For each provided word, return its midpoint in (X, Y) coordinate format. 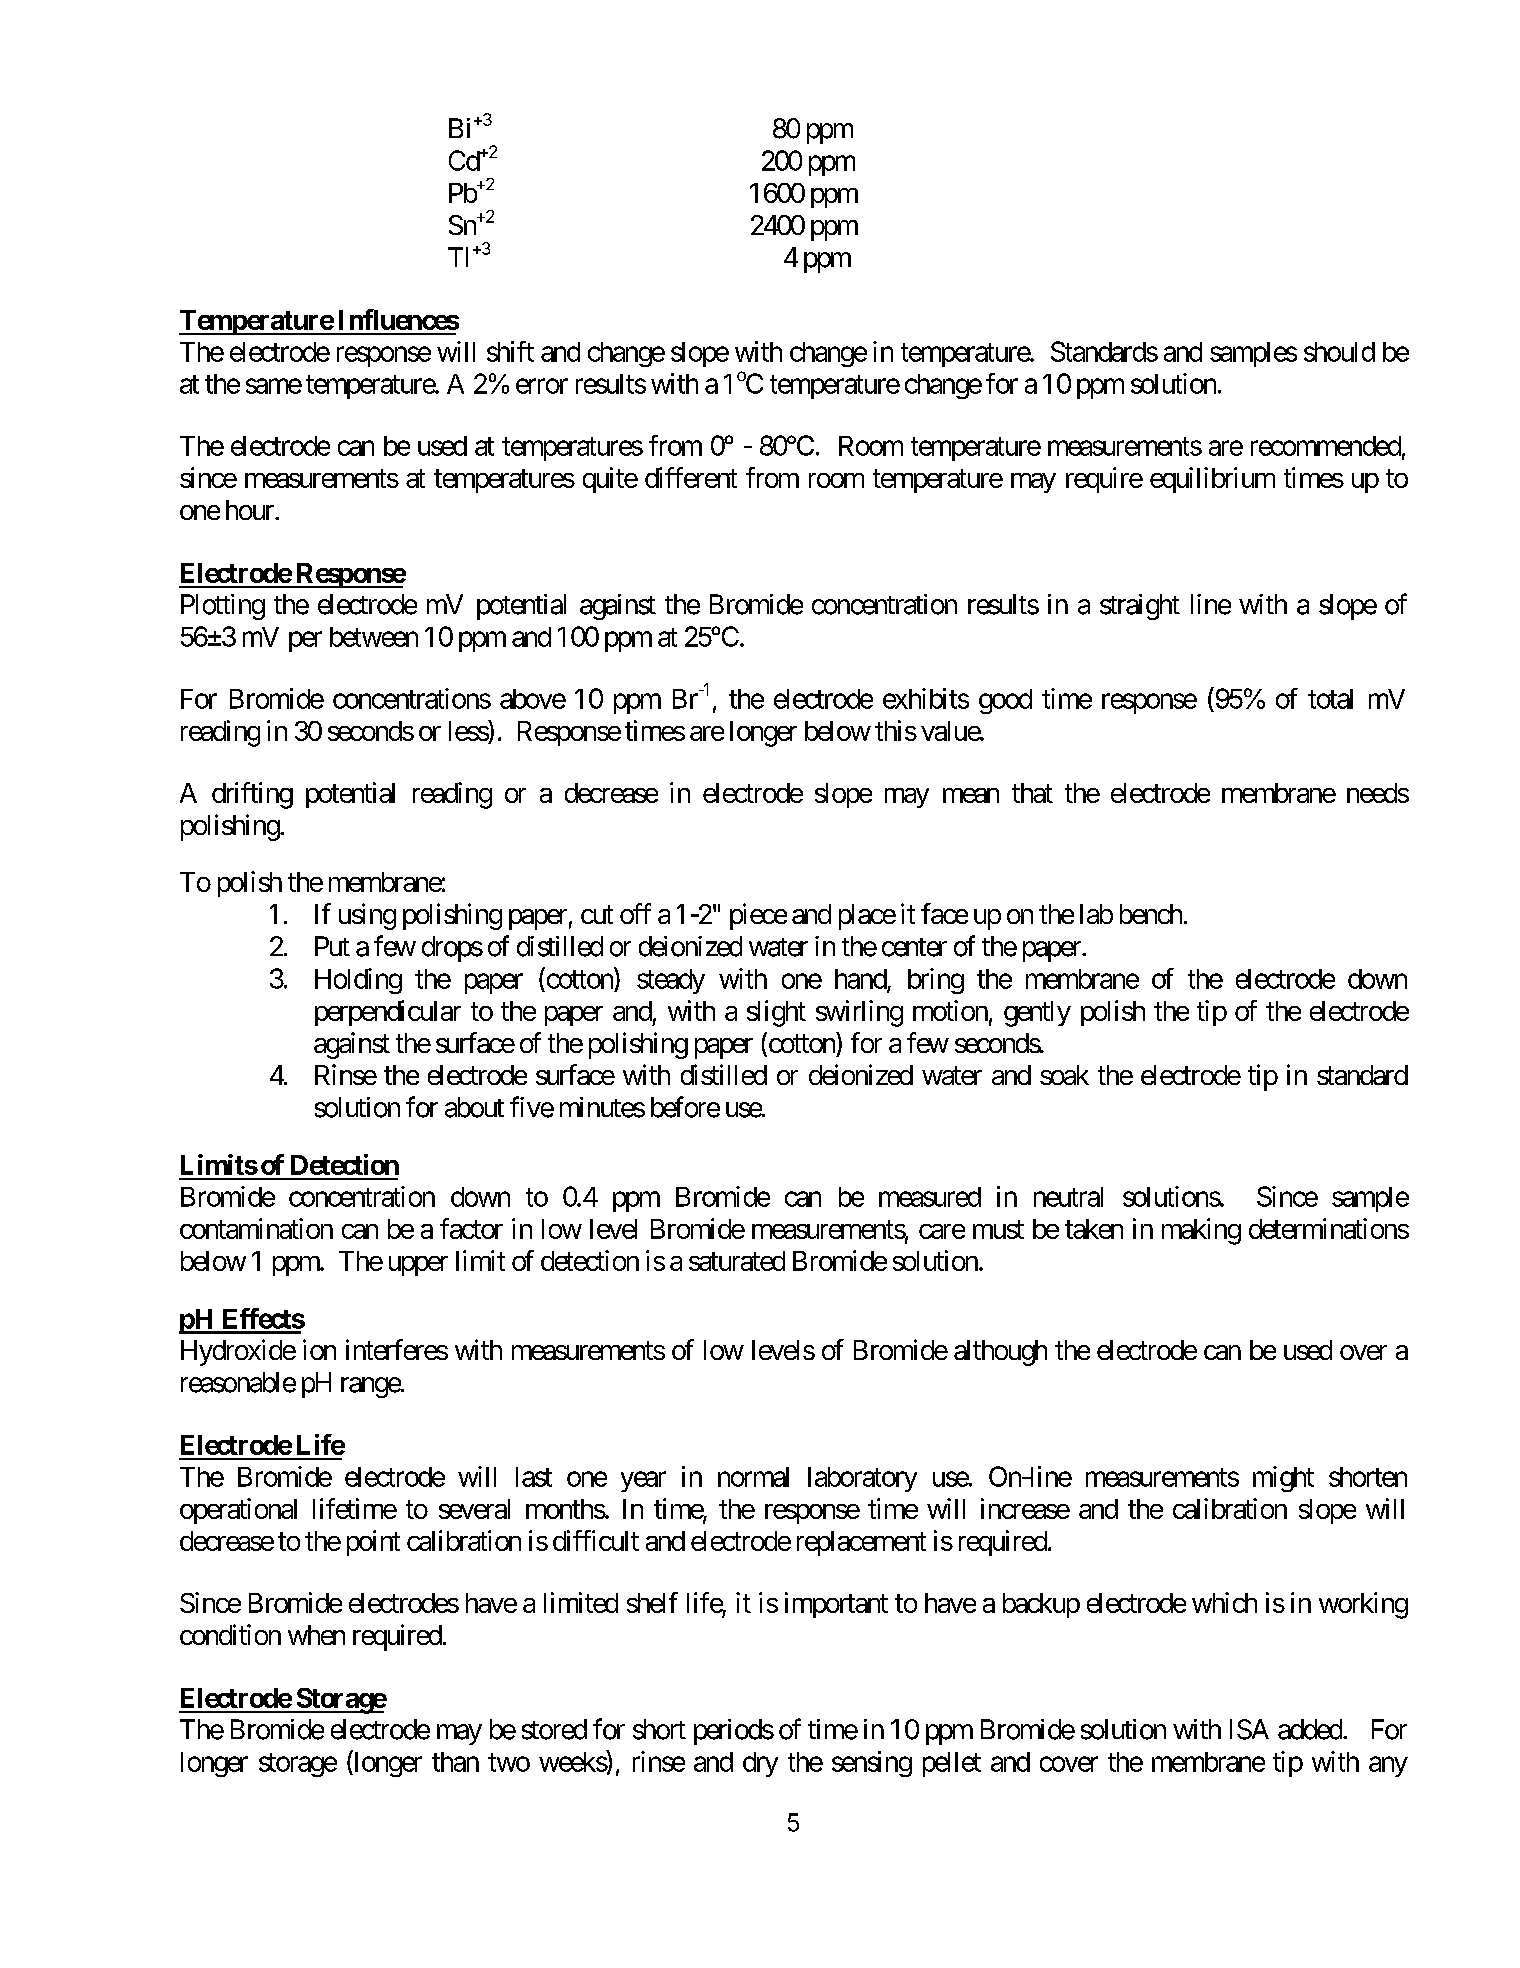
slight (776, 1013)
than (455, 1762)
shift (510, 351)
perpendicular (388, 1013)
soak (1064, 1075)
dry (760, 1764)
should (1339, 352)
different (691, 477)
